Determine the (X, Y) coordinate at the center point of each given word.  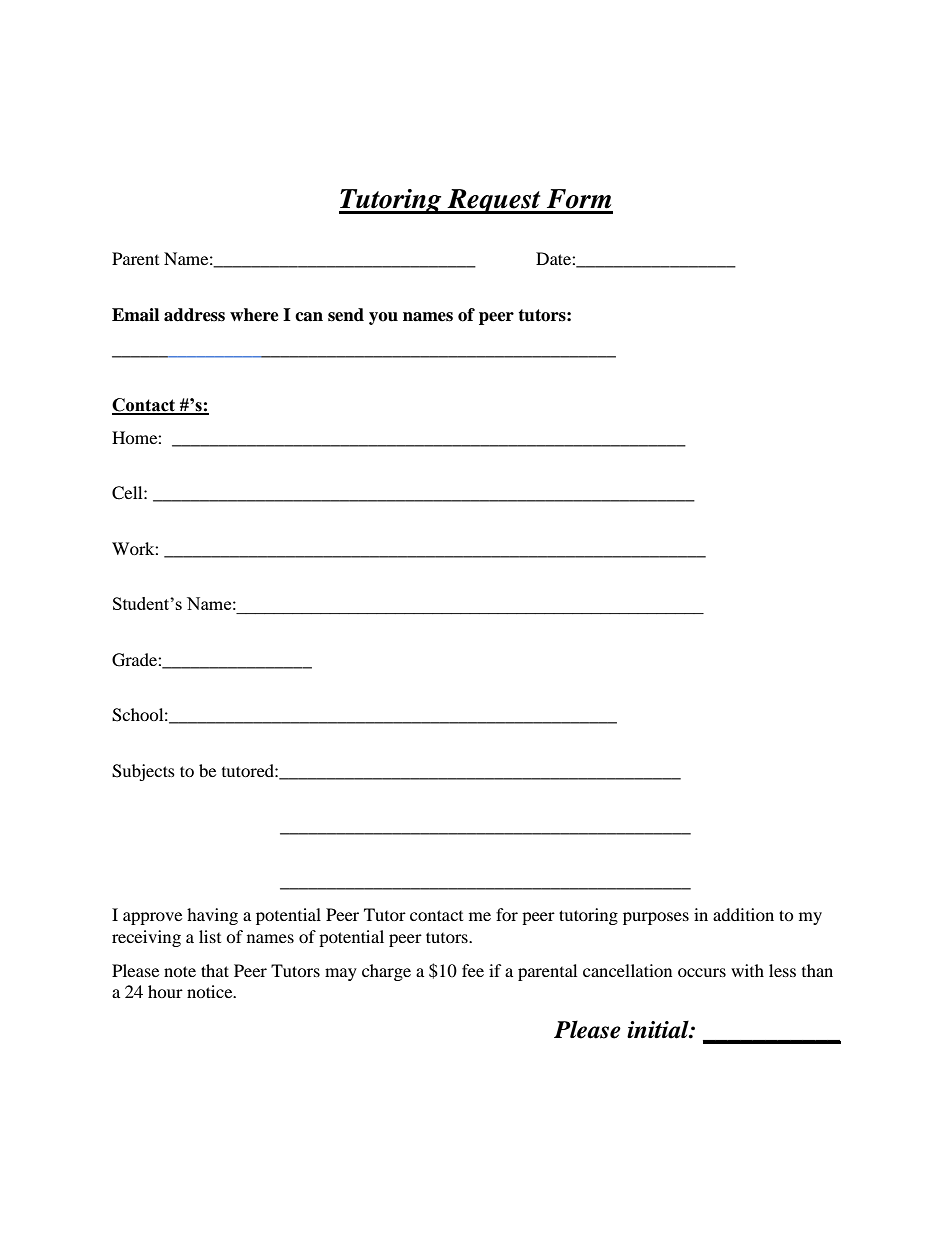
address (194, 315)
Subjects (143, 772)
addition (743, 914)
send (346, 315)
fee (473, 970)
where (254, 315)
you (383, 318)
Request (494, 201)
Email (135, 315)
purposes (656, 918)
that (215, 970)
